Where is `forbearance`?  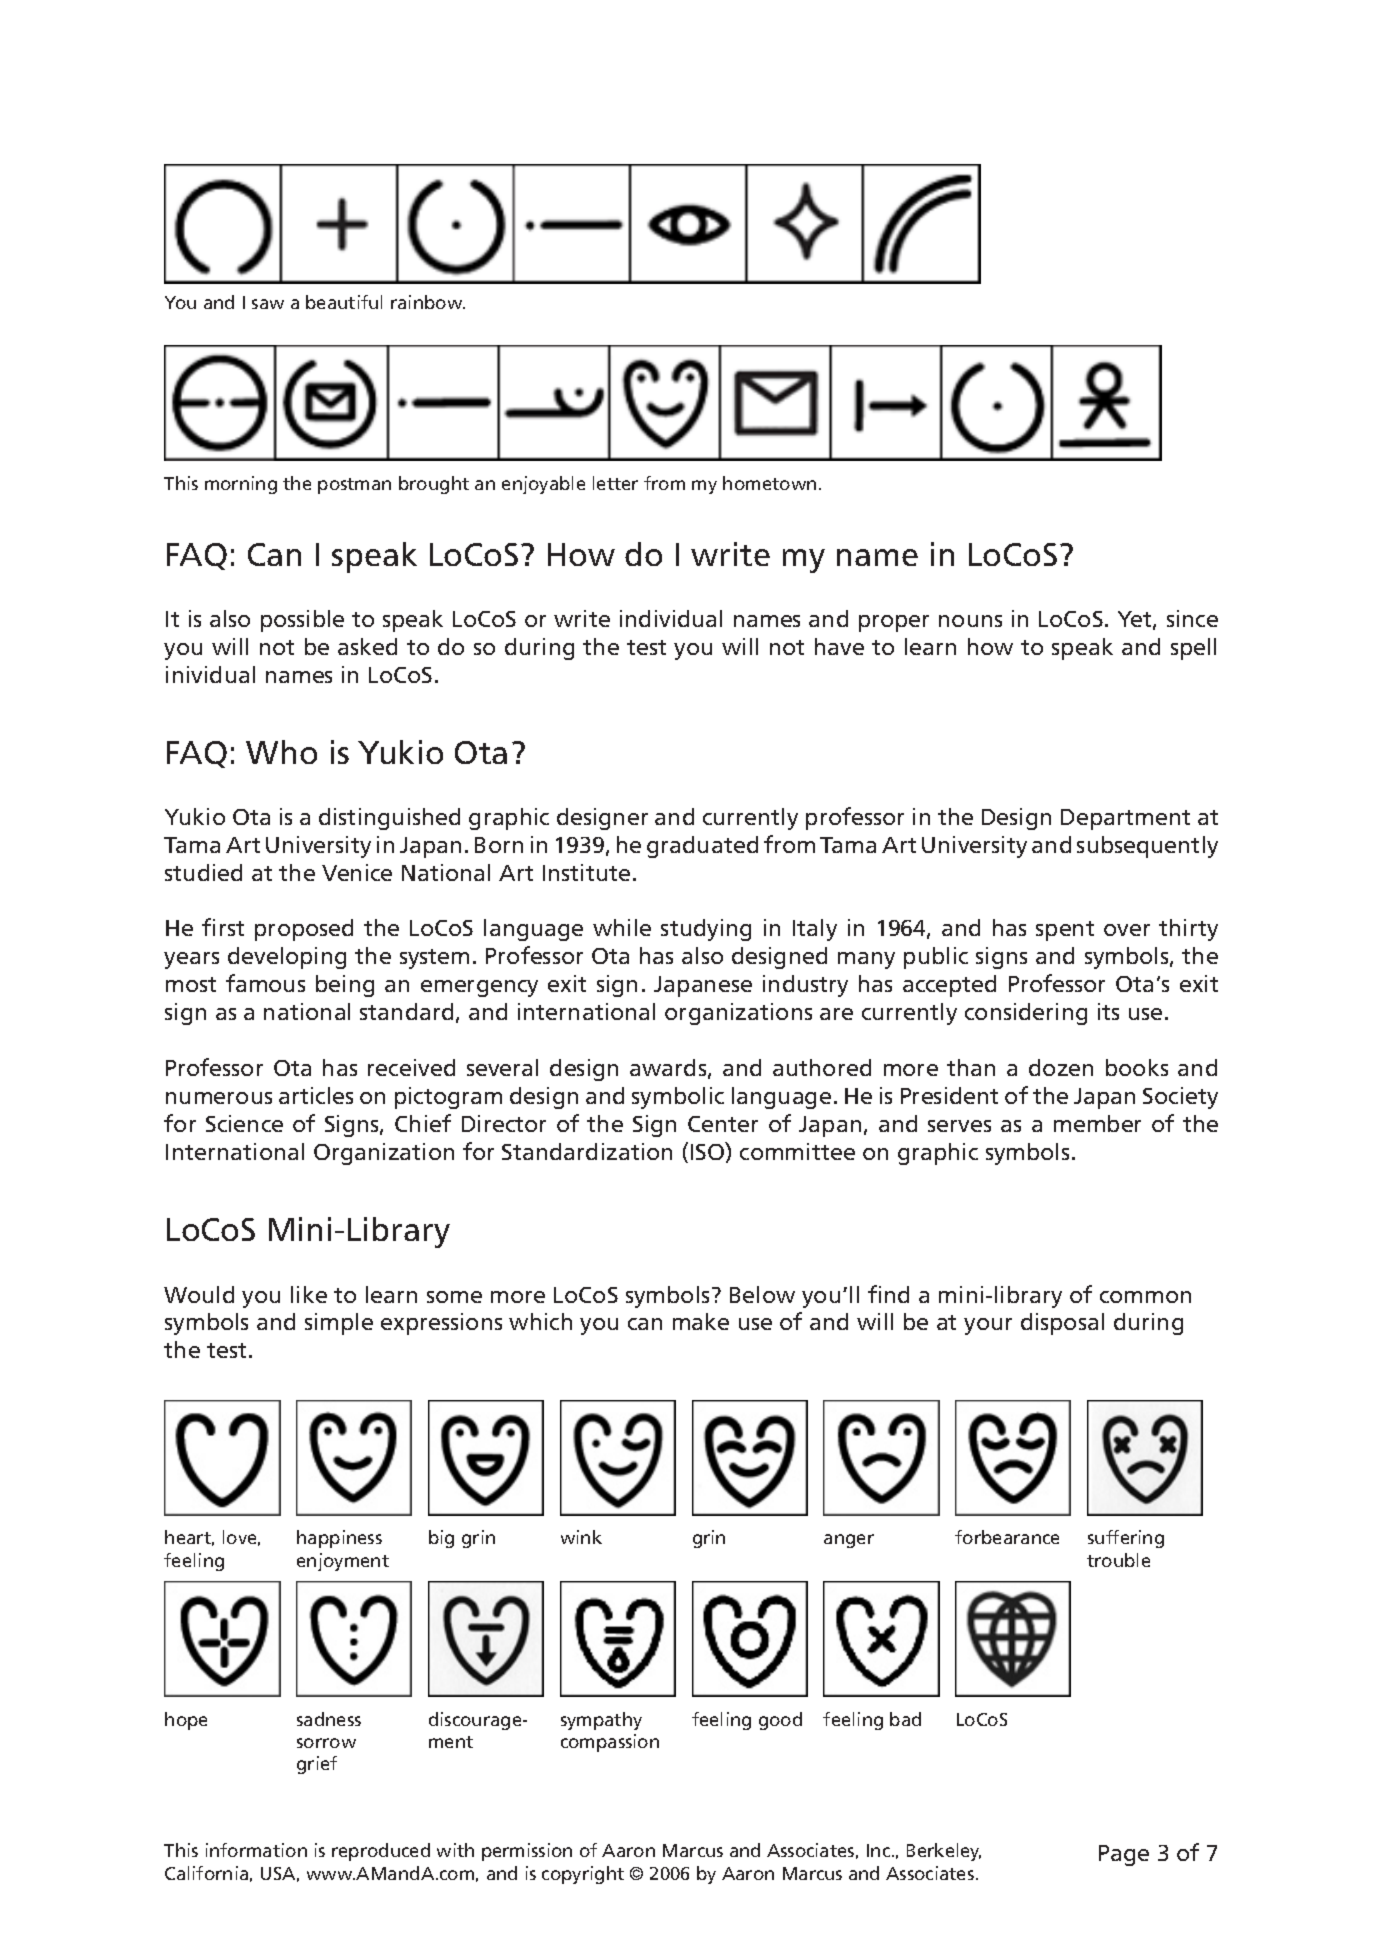 forbearance is located at coordinates (1007, 1537).
